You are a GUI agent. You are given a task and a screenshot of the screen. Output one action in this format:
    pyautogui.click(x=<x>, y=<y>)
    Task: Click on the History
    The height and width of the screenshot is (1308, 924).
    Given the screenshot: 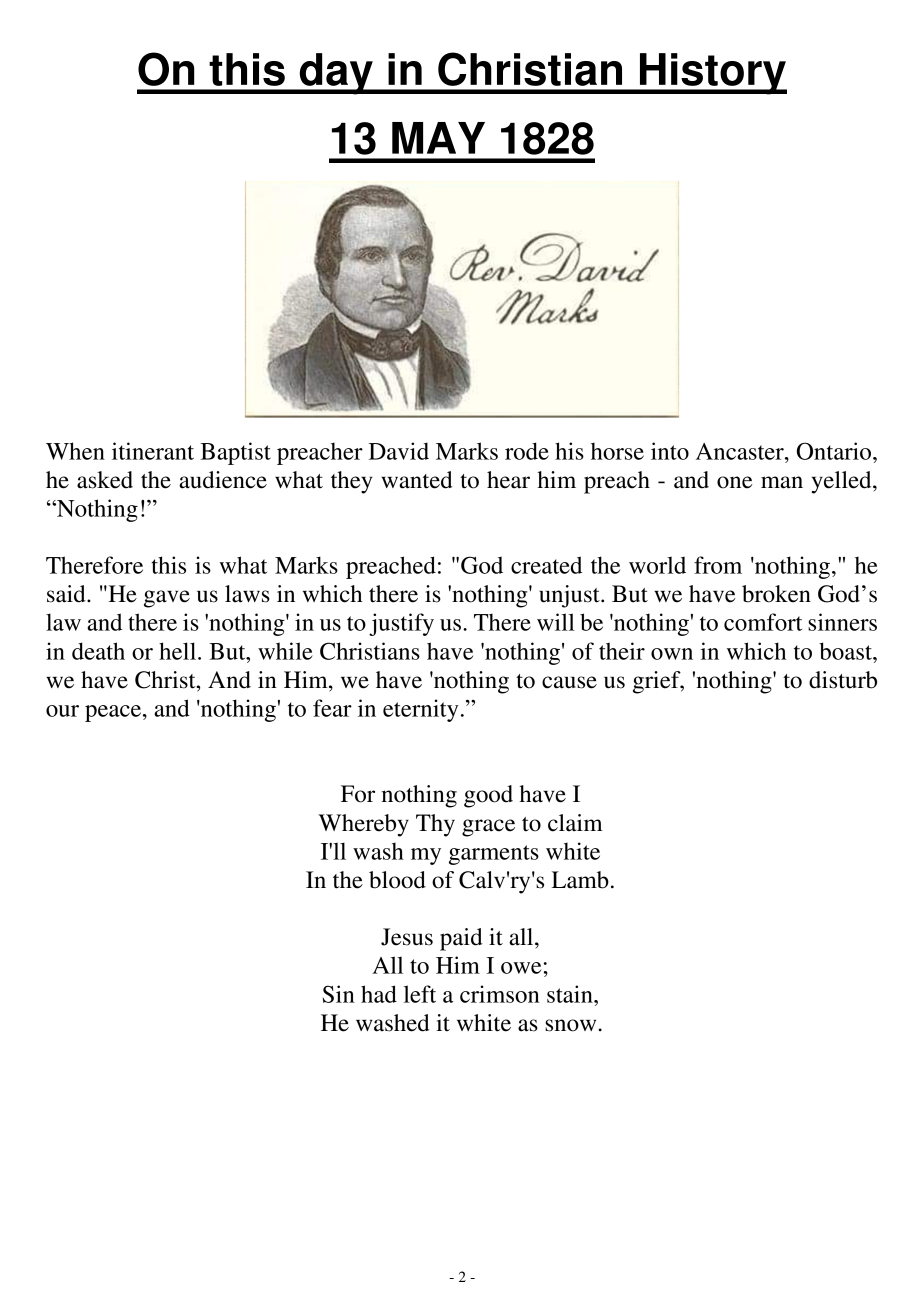 What is the action you would take?
    pyautogui.click(x=712, y=74)
